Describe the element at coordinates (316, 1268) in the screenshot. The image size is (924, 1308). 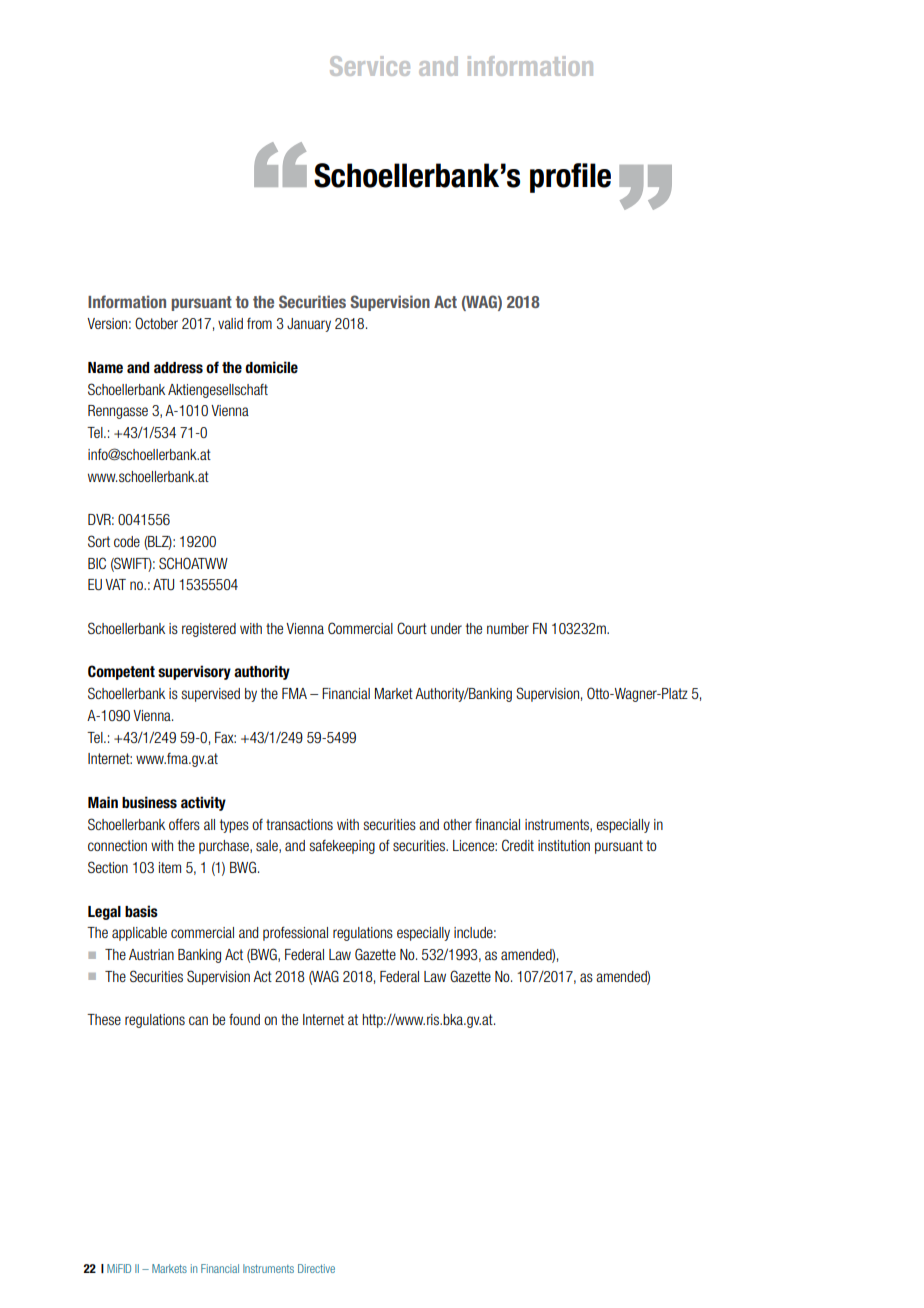
I see `Directive` at that location.
